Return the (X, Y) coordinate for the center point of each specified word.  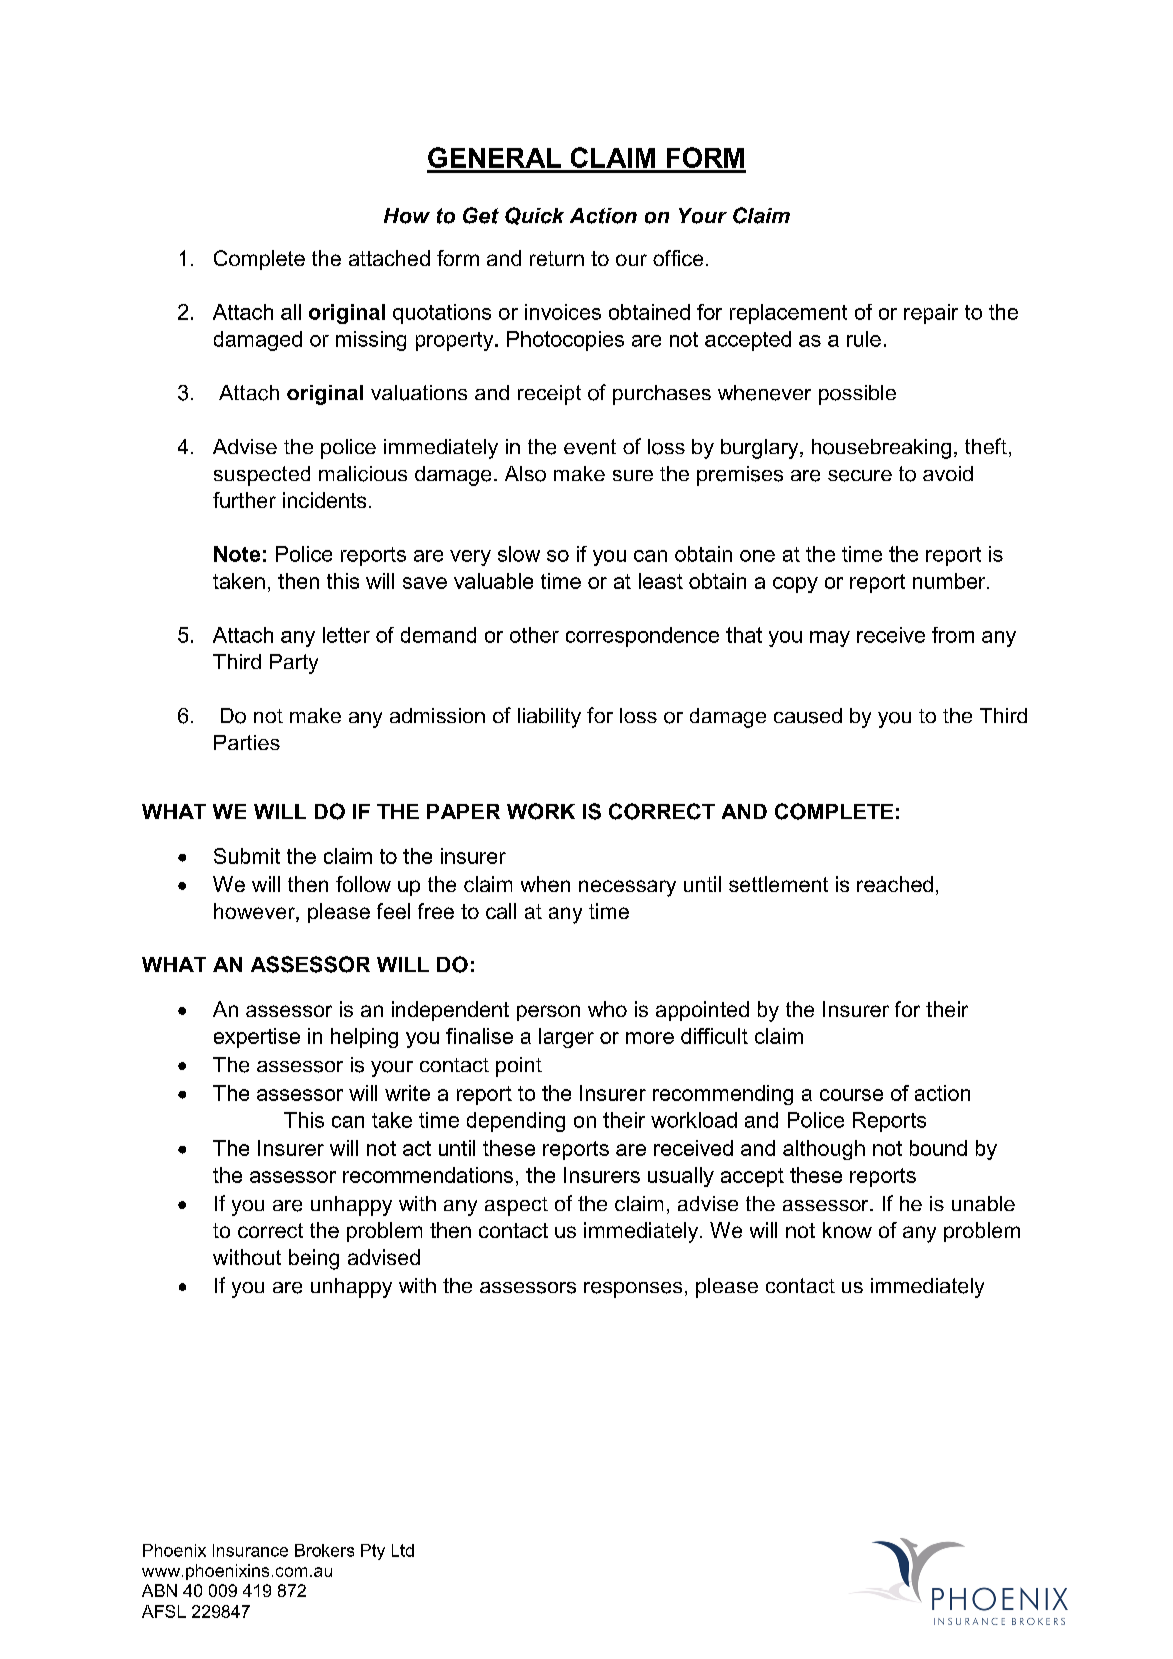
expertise (257, 1038)
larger (566, 1038)
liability (549, 718)
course (851, 1095)
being (314, 1259)
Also (525, 474)
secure (860, 476)
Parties (247, 742)
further (244, 500)
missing (371, 341)
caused (808, 716)
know (847, 1230)
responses (633, 1290)
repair (931, 314)
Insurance (250, 1550)
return (557, 258)
